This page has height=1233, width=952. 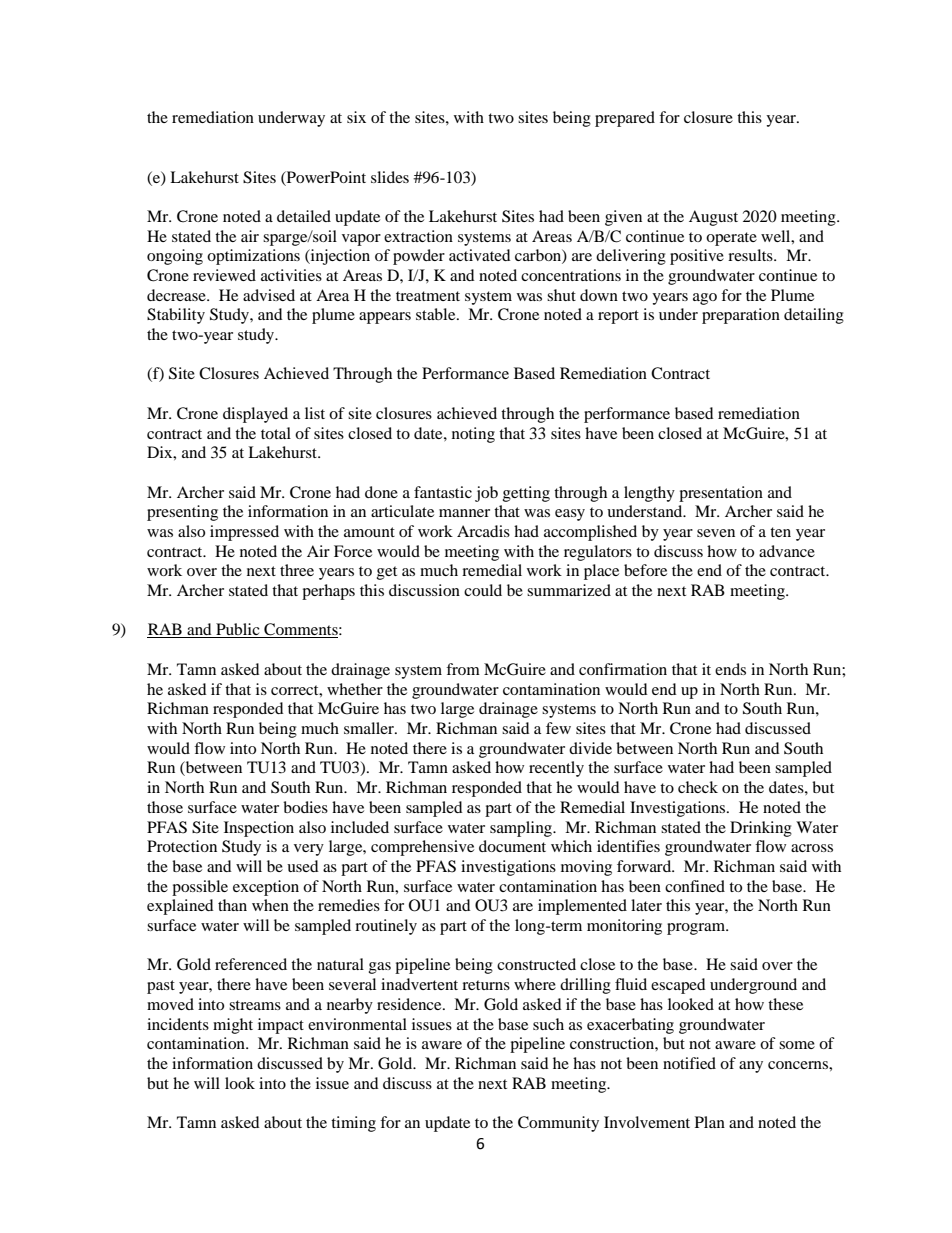 I want to click on total, so click(x=276, y=433).
